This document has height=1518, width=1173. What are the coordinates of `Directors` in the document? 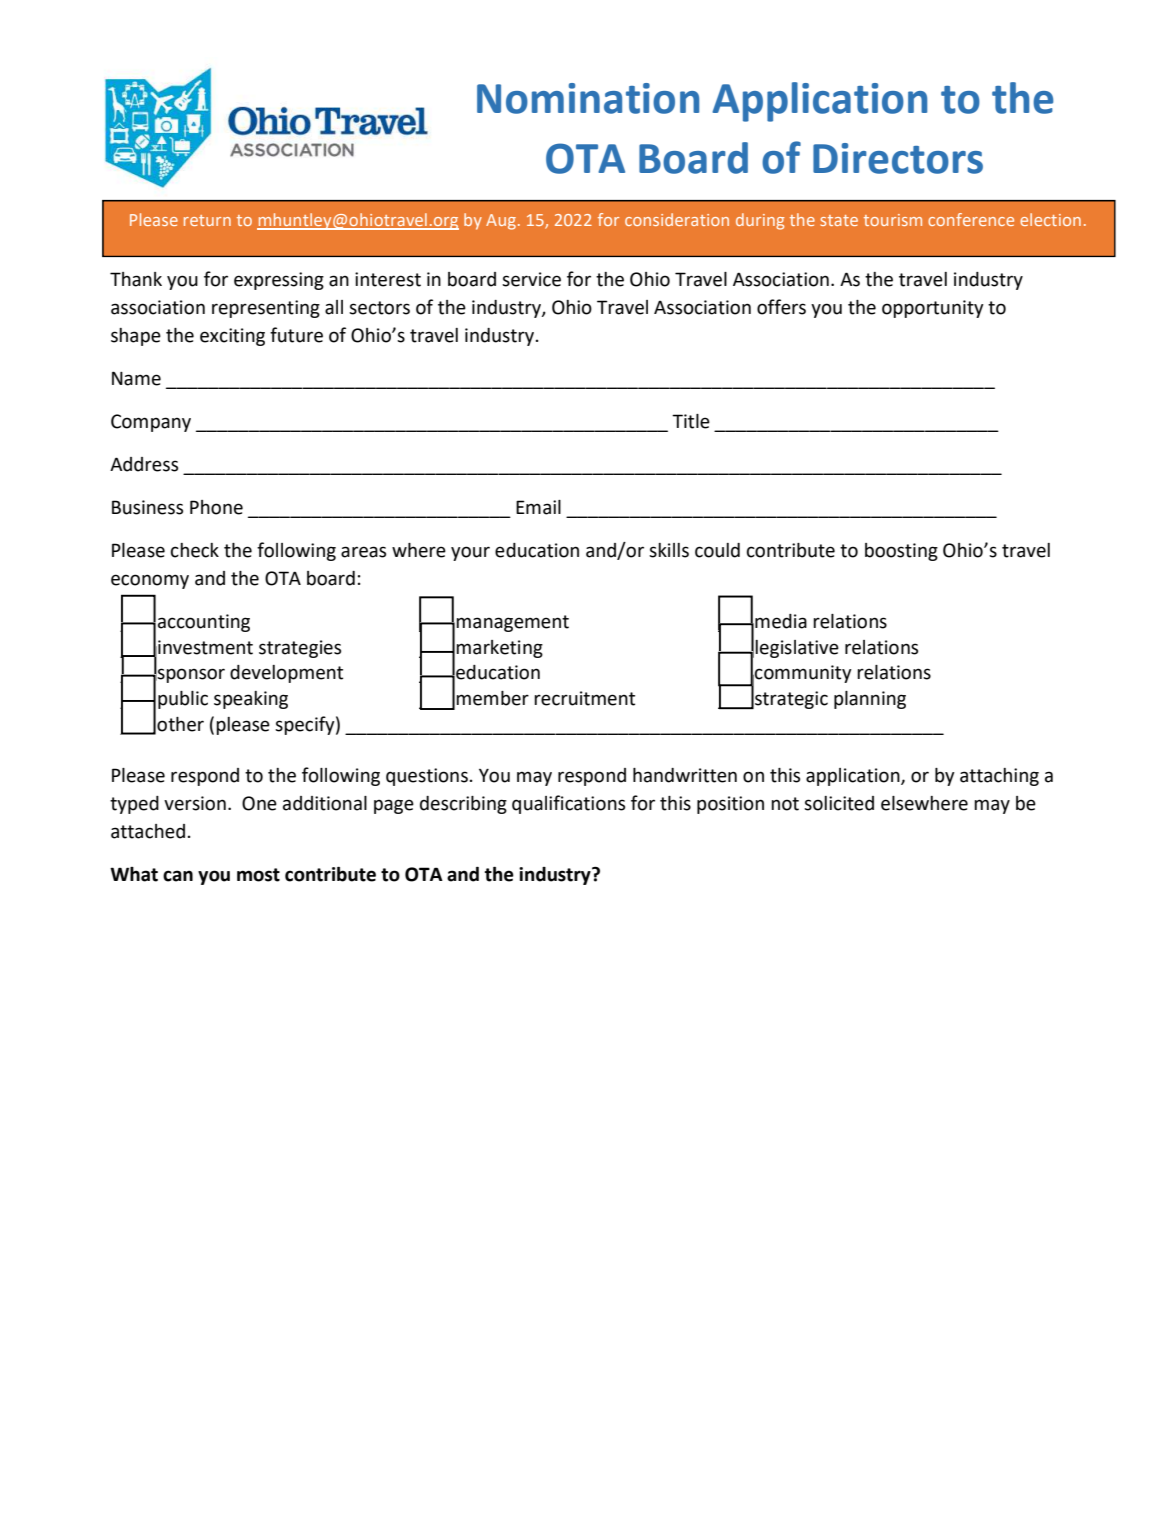 It's located at (898, 158).
